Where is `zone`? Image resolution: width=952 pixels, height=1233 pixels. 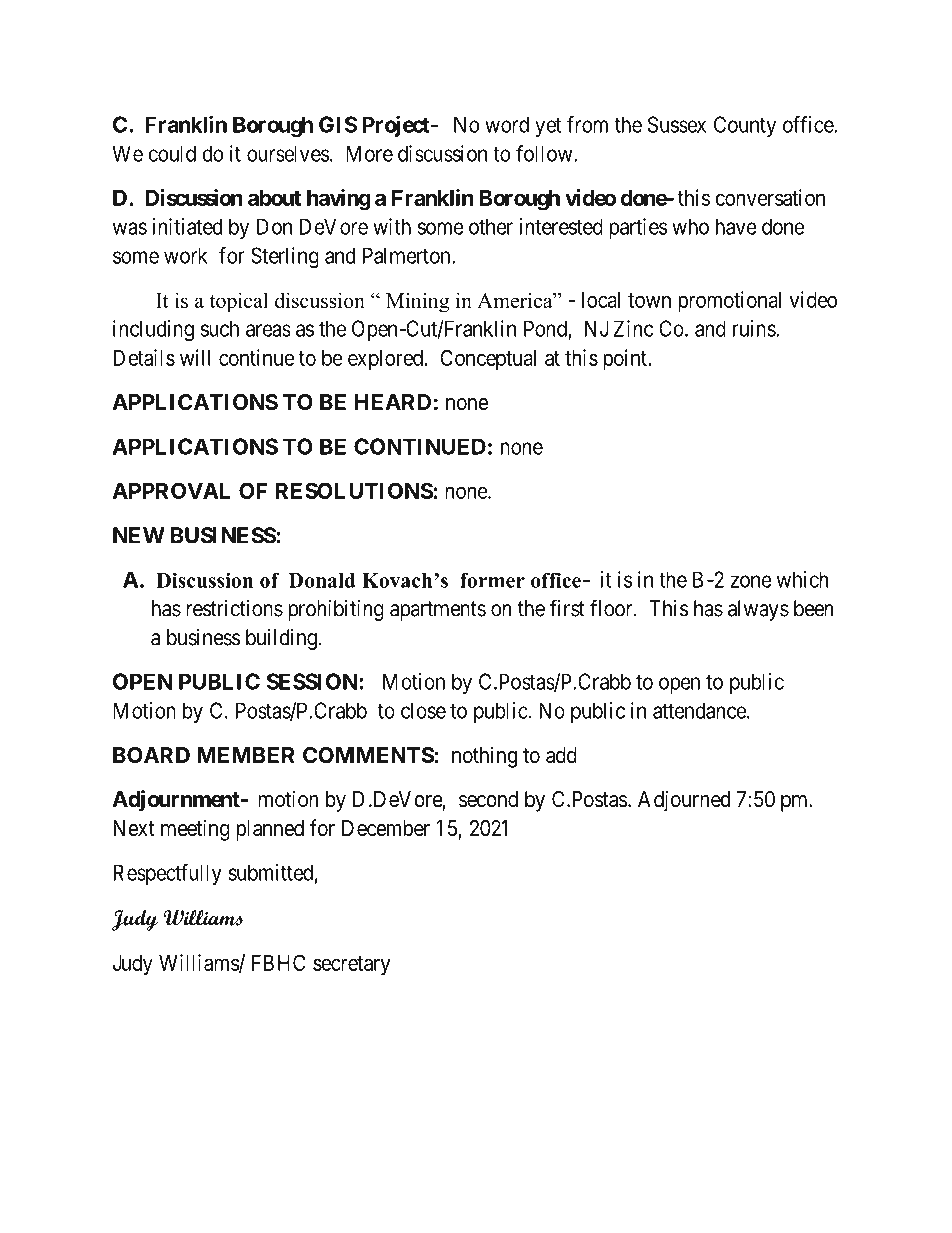 zone is located at coordinates (751, 581).
